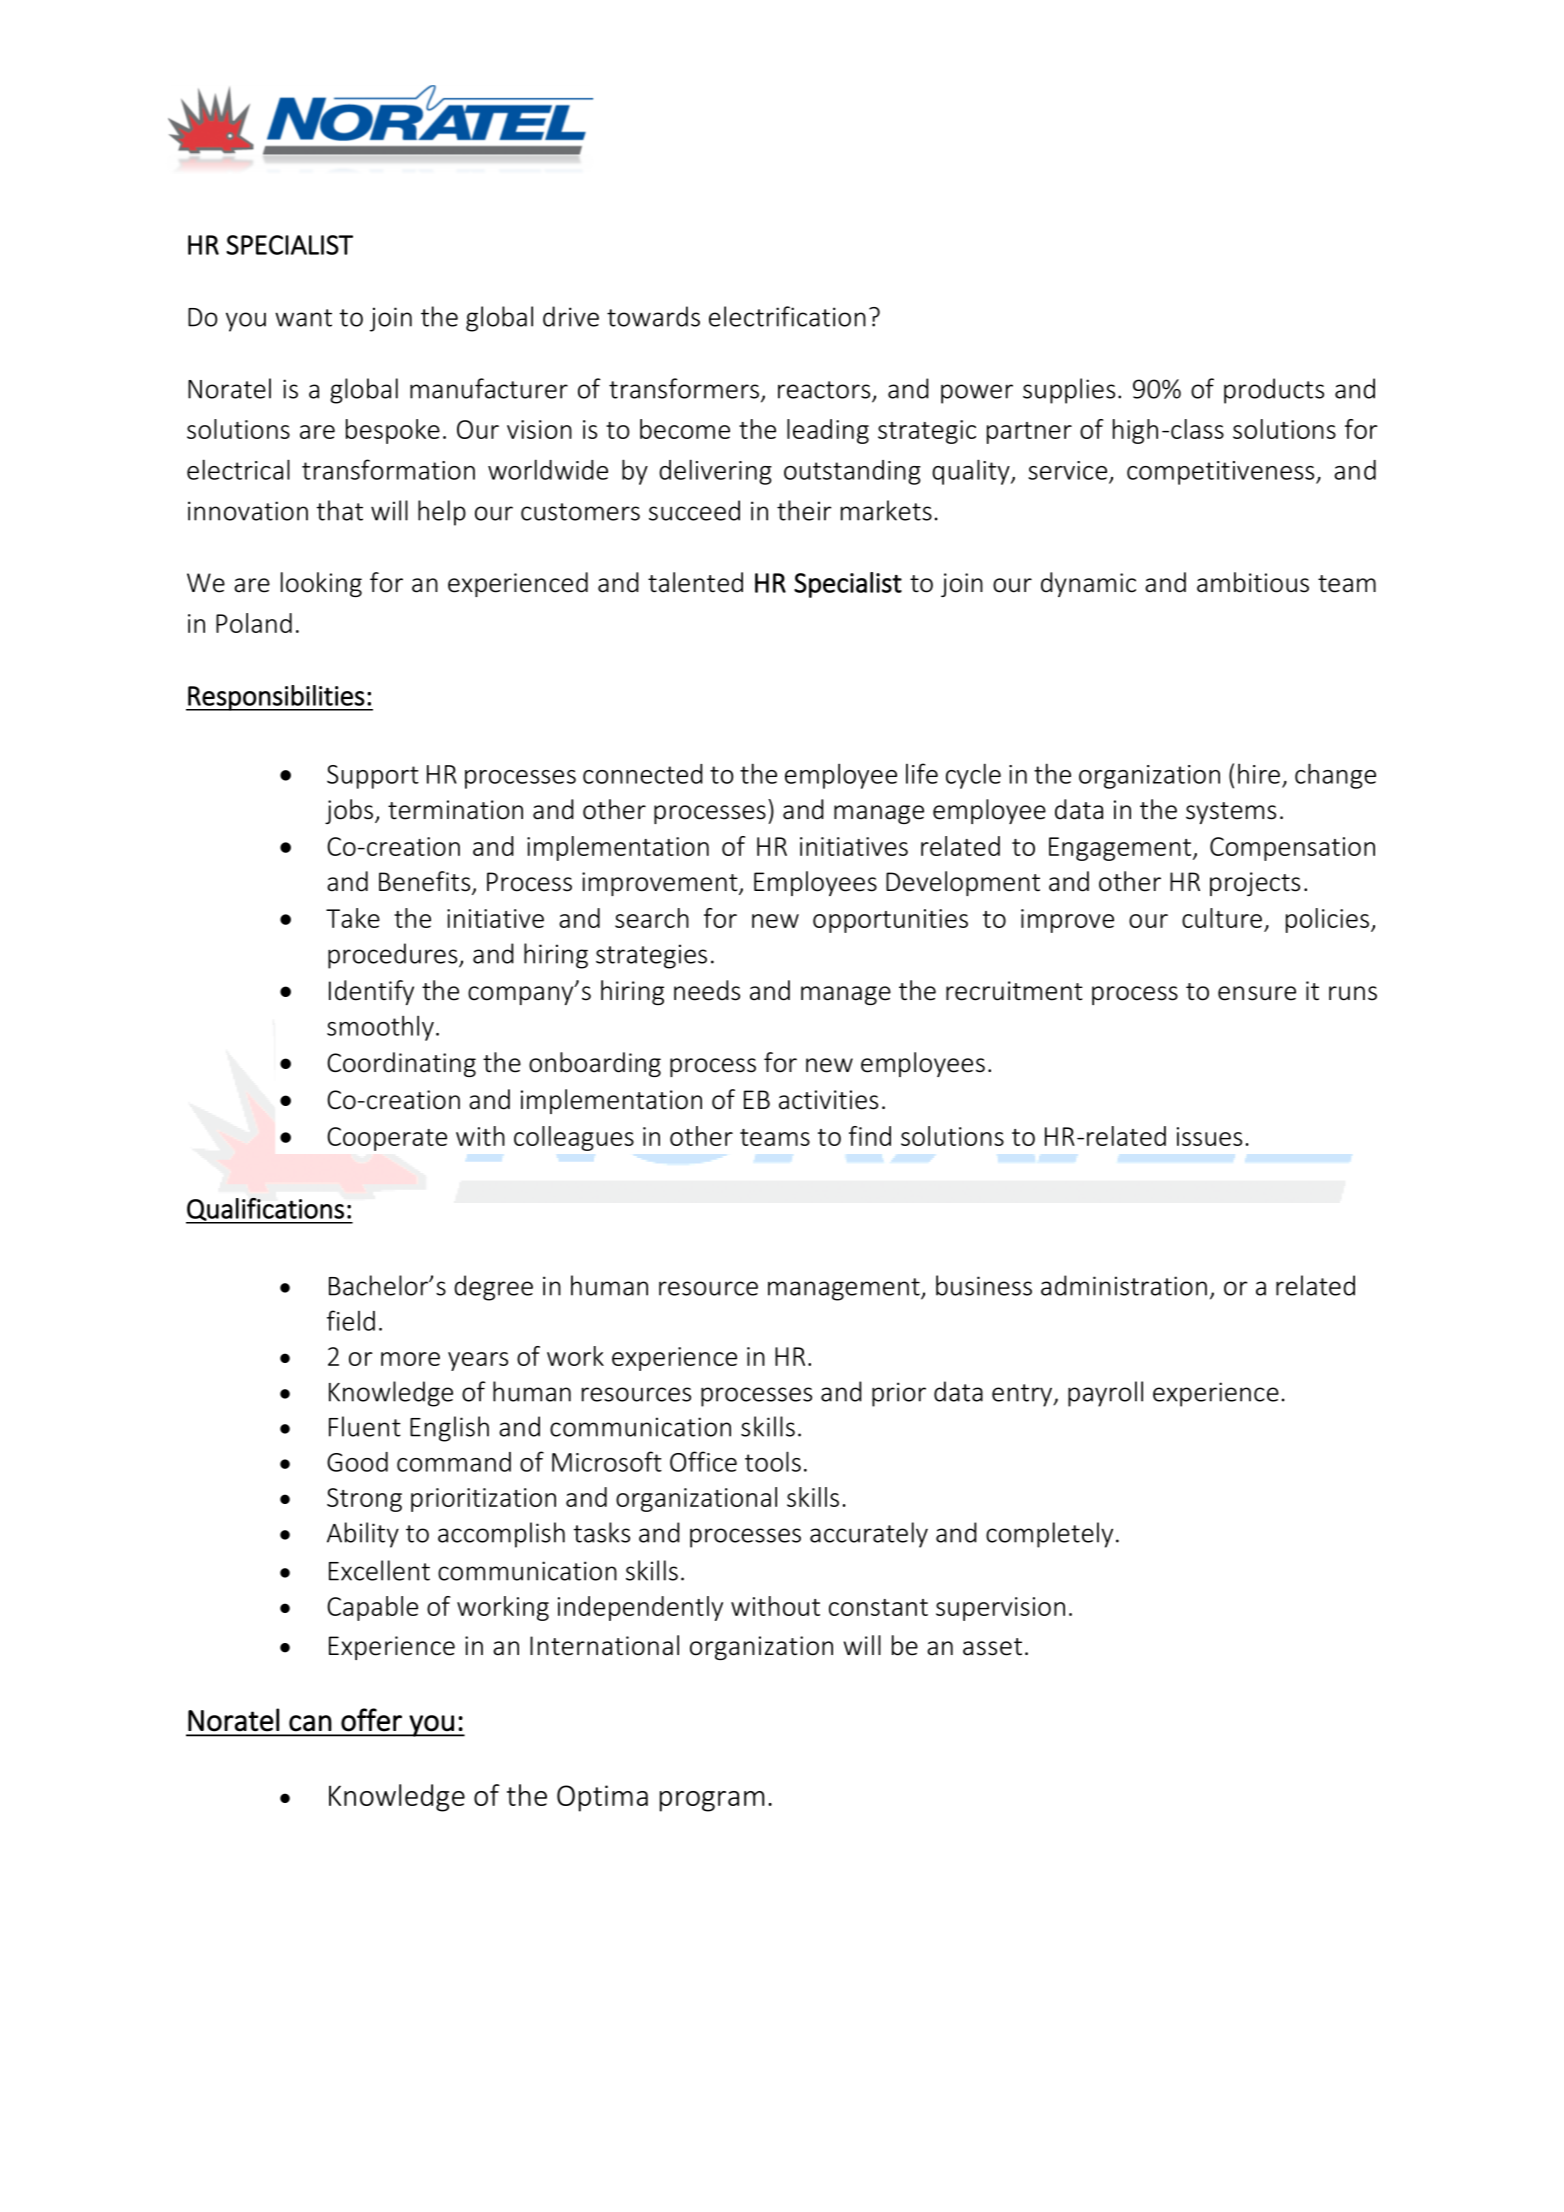 This page has width=1564, height=2212. I want to click on ensure, so click(1257, 993).
